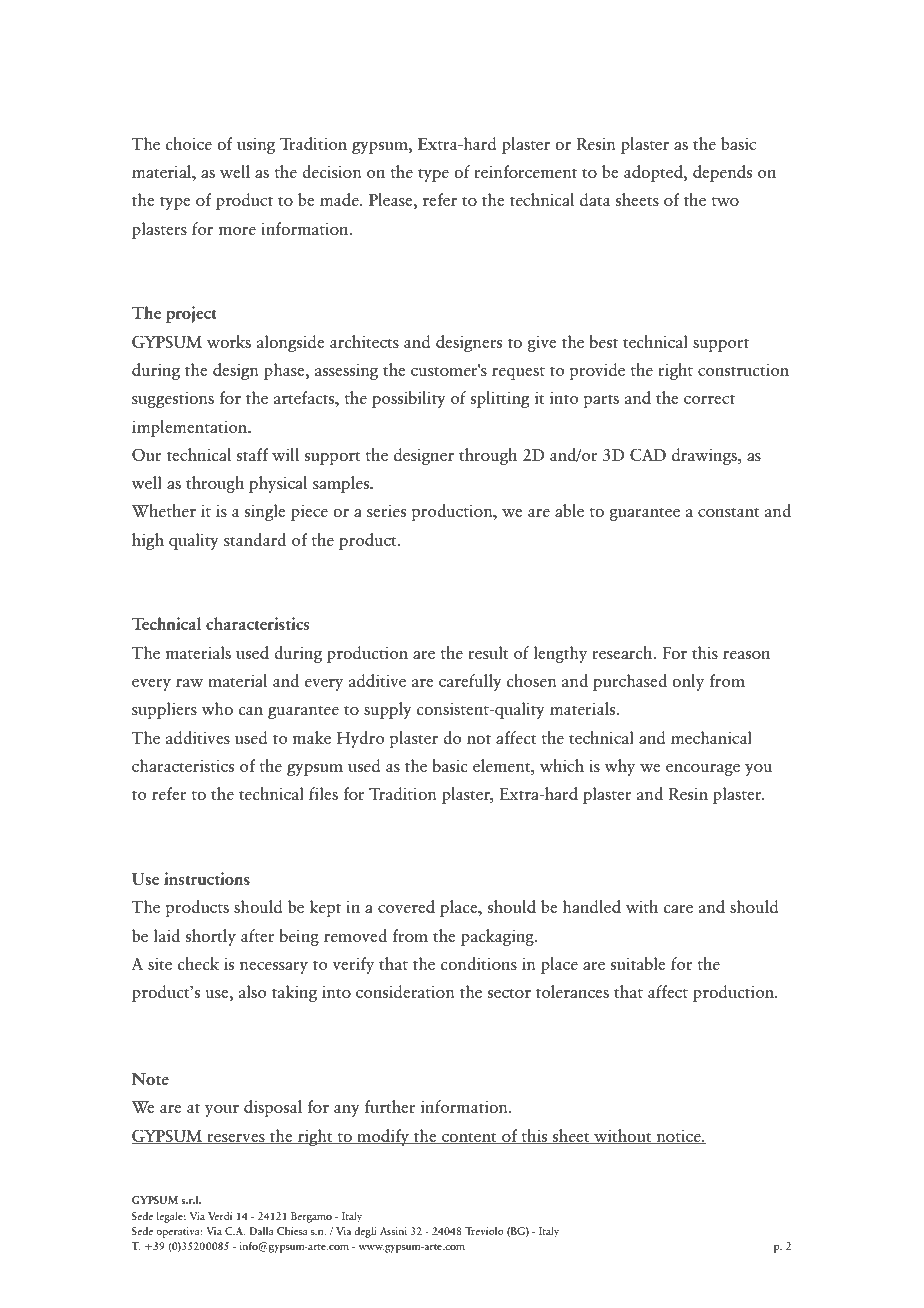 This page has height=1308, width=924. I want to click on choice, so click(188, 143).
